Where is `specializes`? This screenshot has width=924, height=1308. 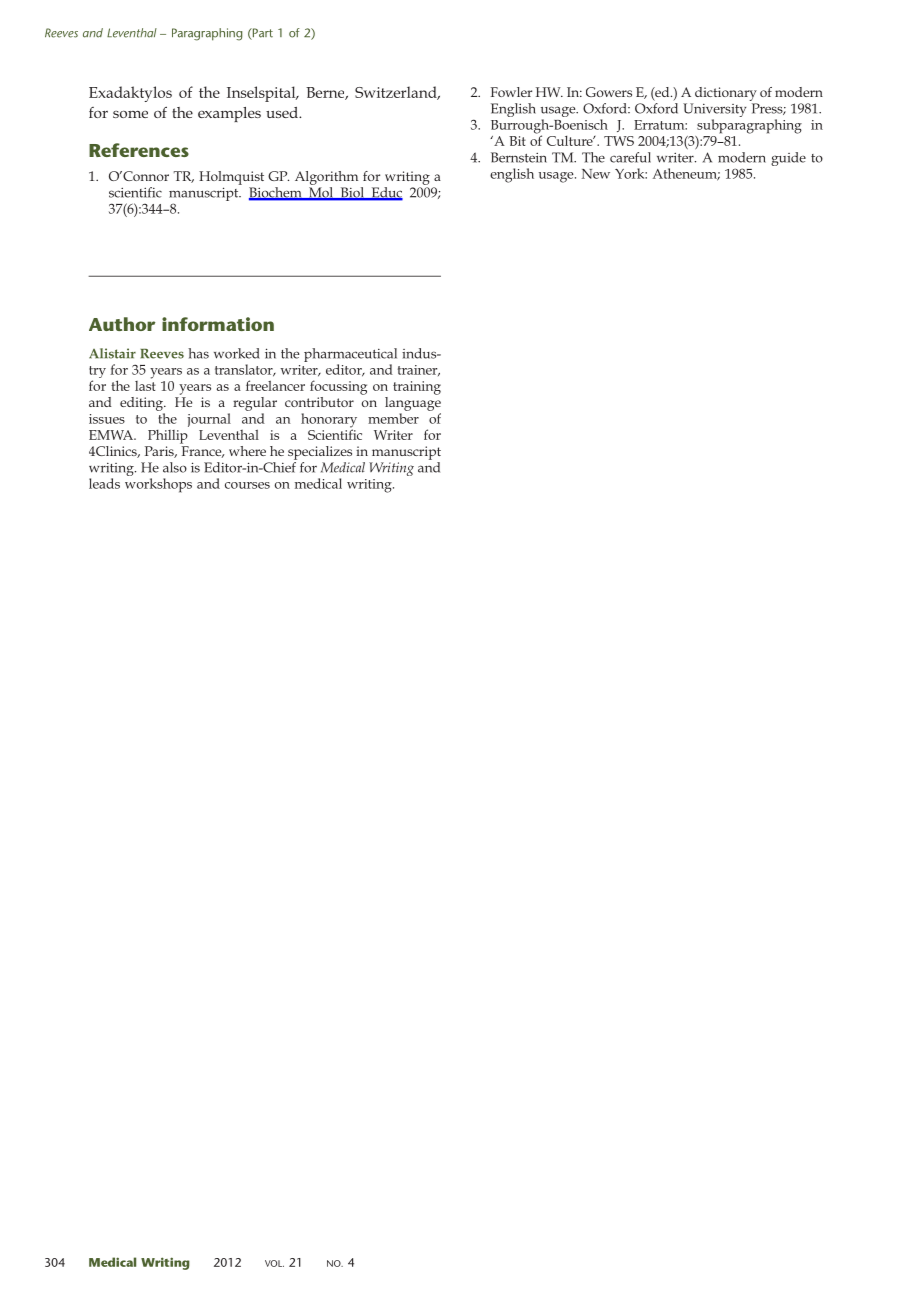
specializes is located at coordinates (320, 453).
